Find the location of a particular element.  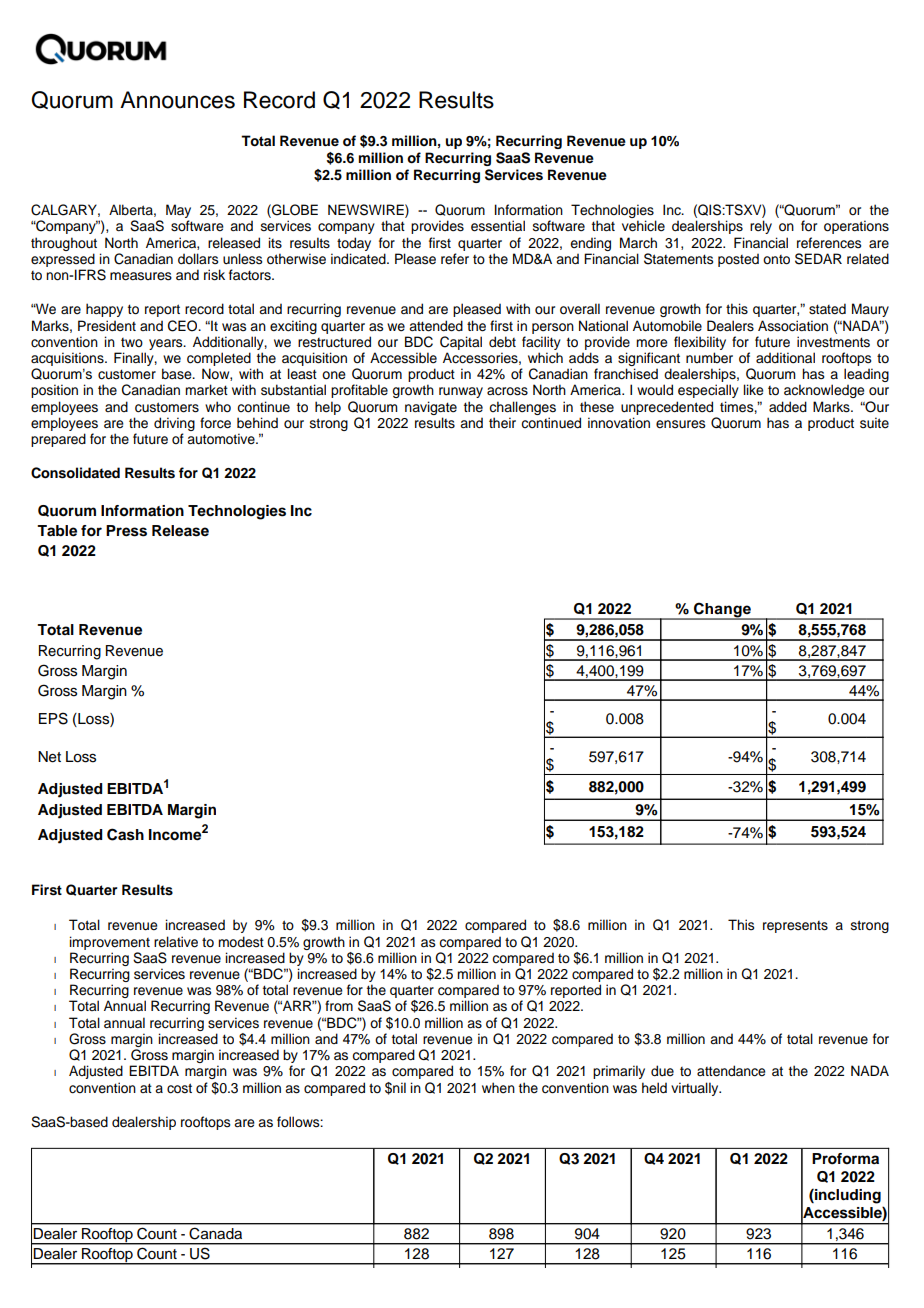

Change is located at coordinates (722, 611).
